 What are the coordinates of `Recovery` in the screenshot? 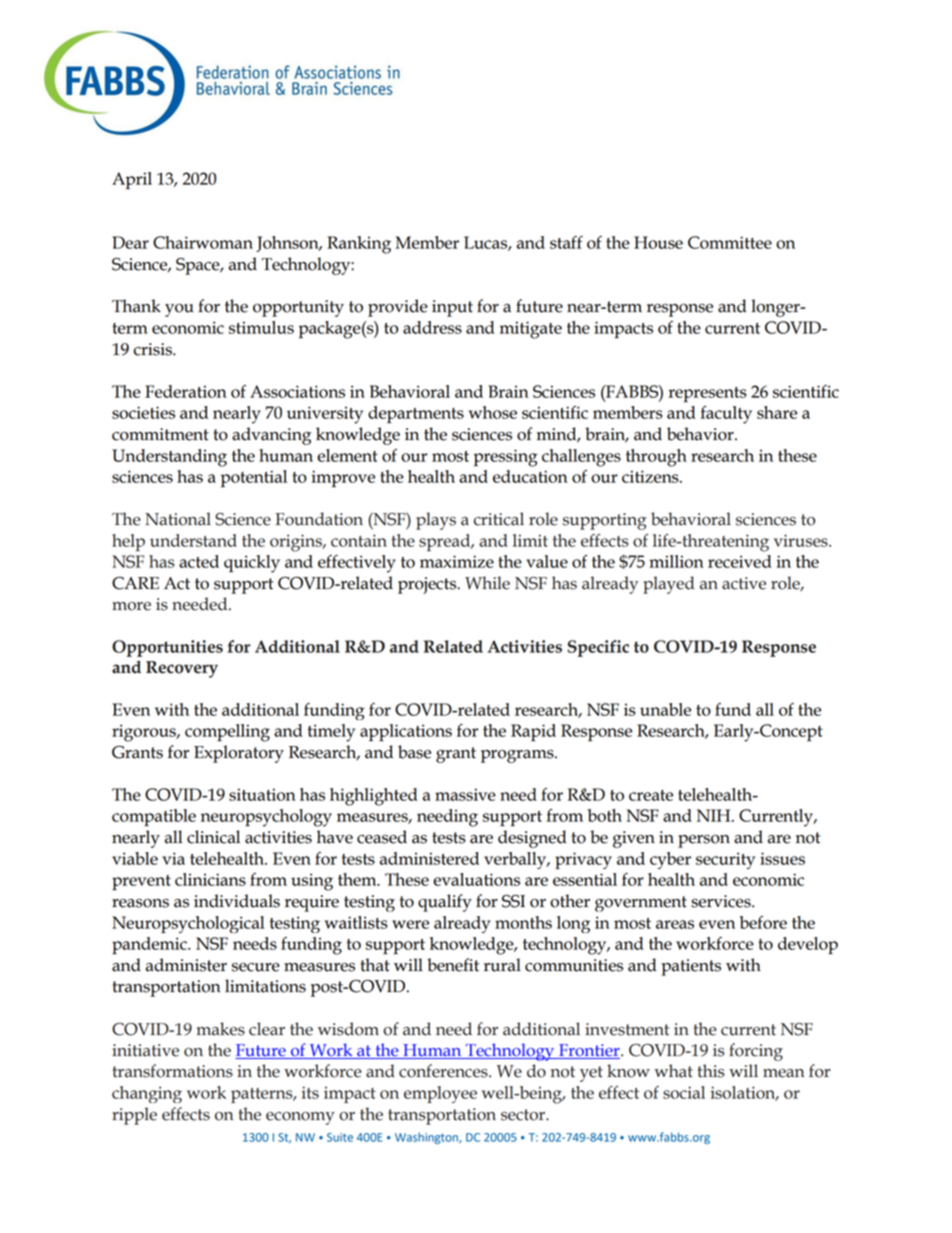 It's located at (182, 669).
